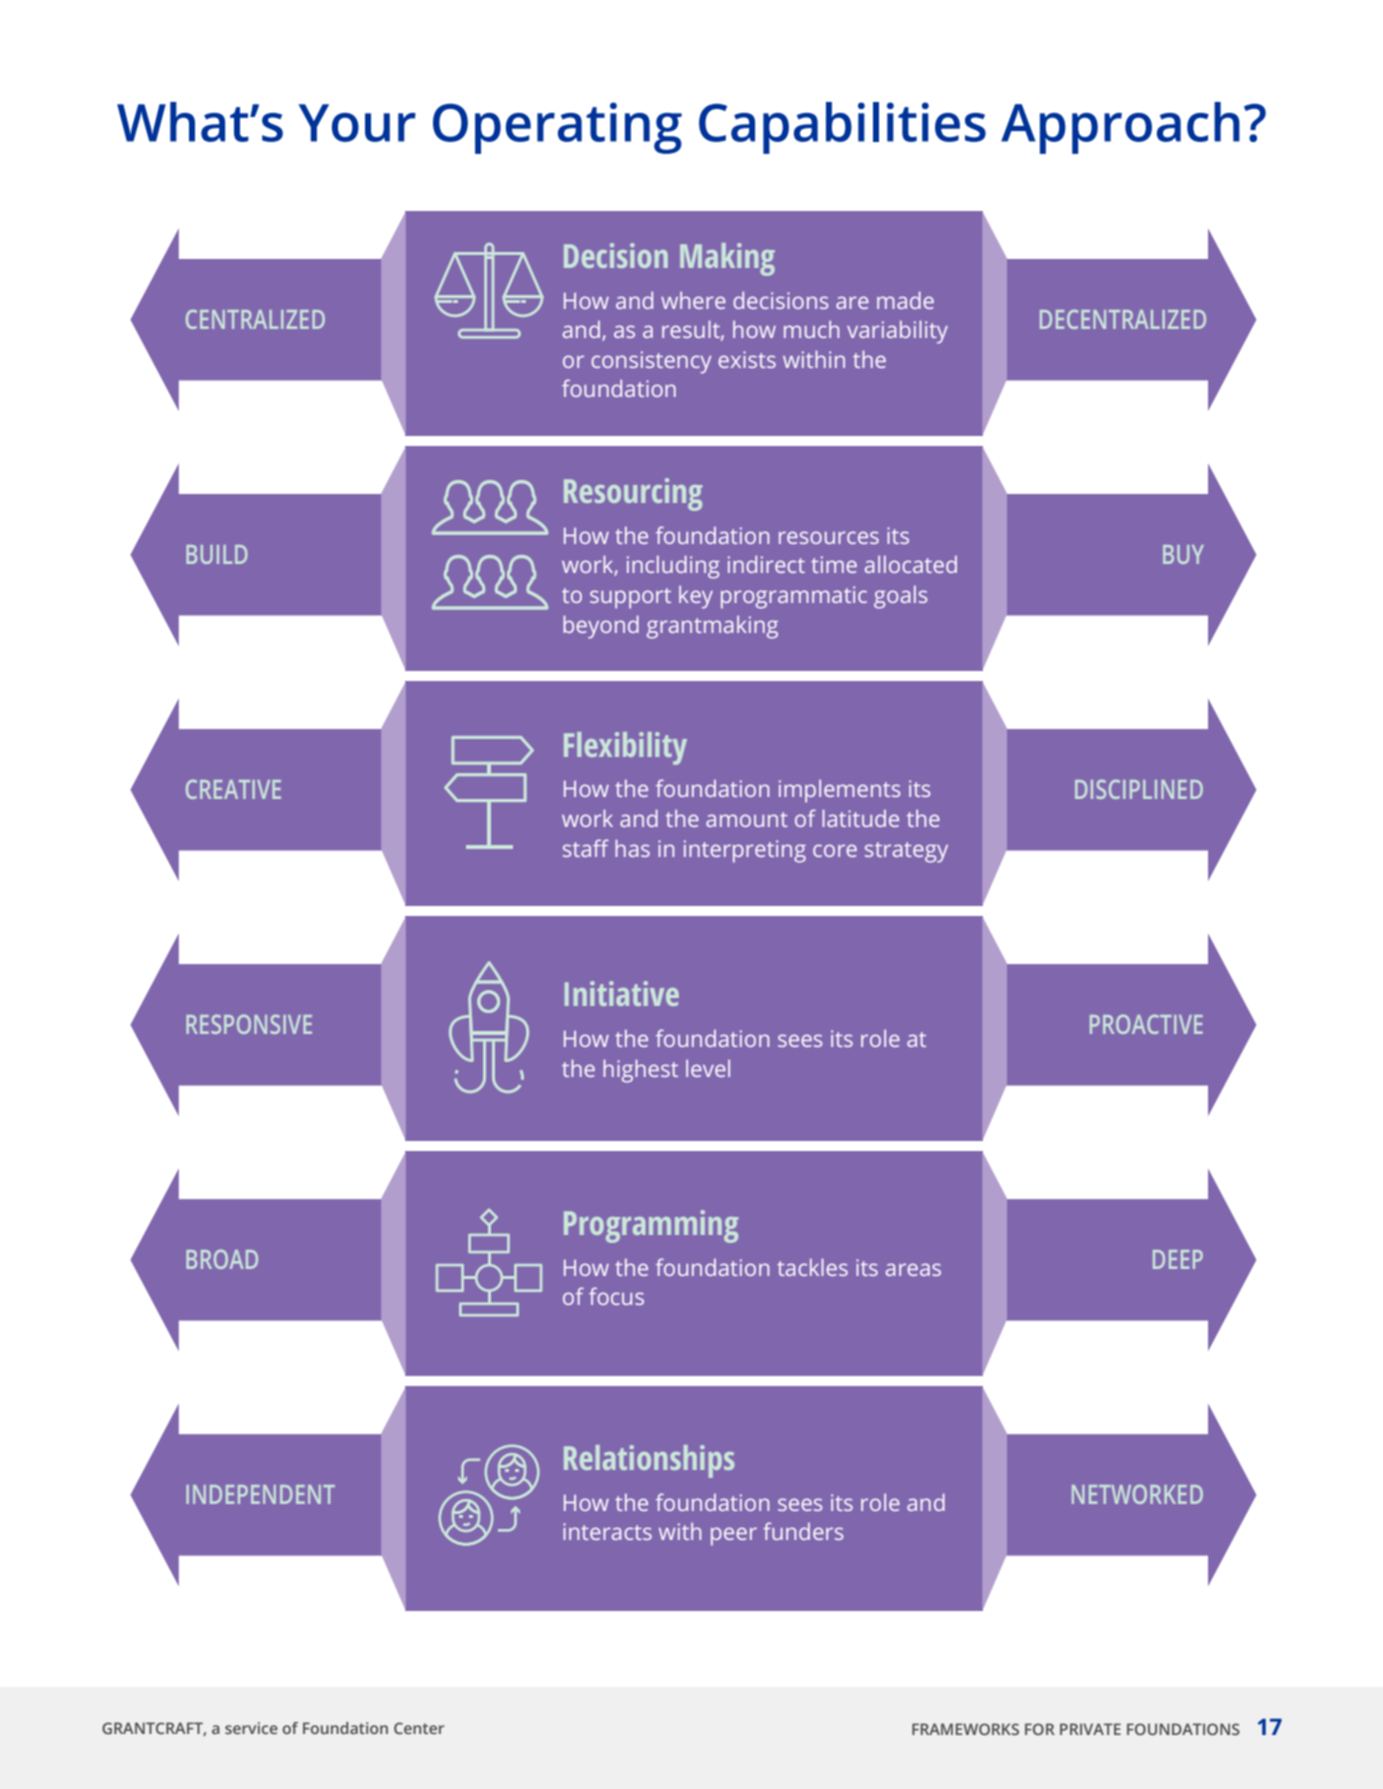  What do you see at coordinates (745, 851) in the document?
I see `interpreting` at bounding box center [745, 851].
